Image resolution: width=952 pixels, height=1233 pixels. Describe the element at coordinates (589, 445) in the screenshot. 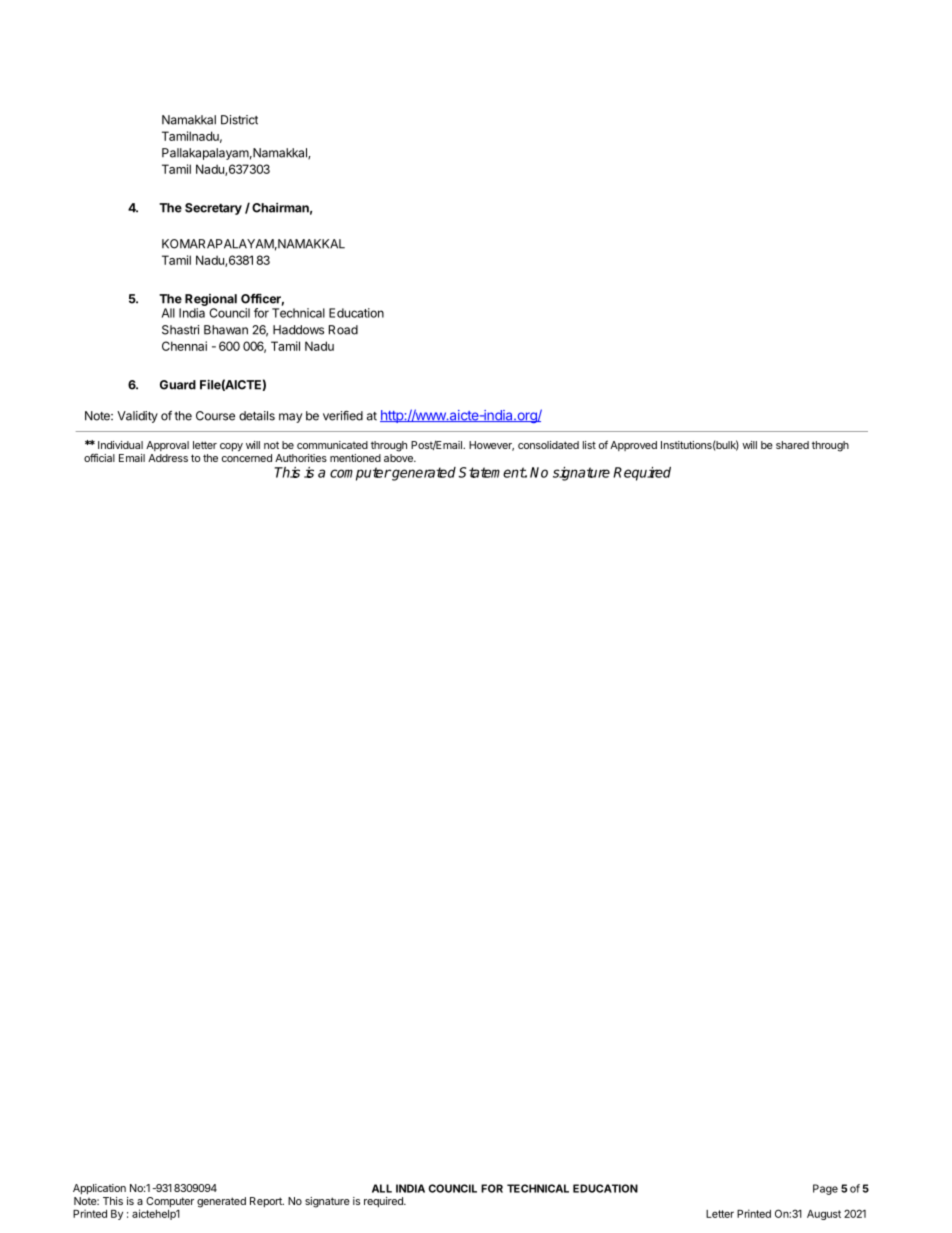

I see `list` at that location.
